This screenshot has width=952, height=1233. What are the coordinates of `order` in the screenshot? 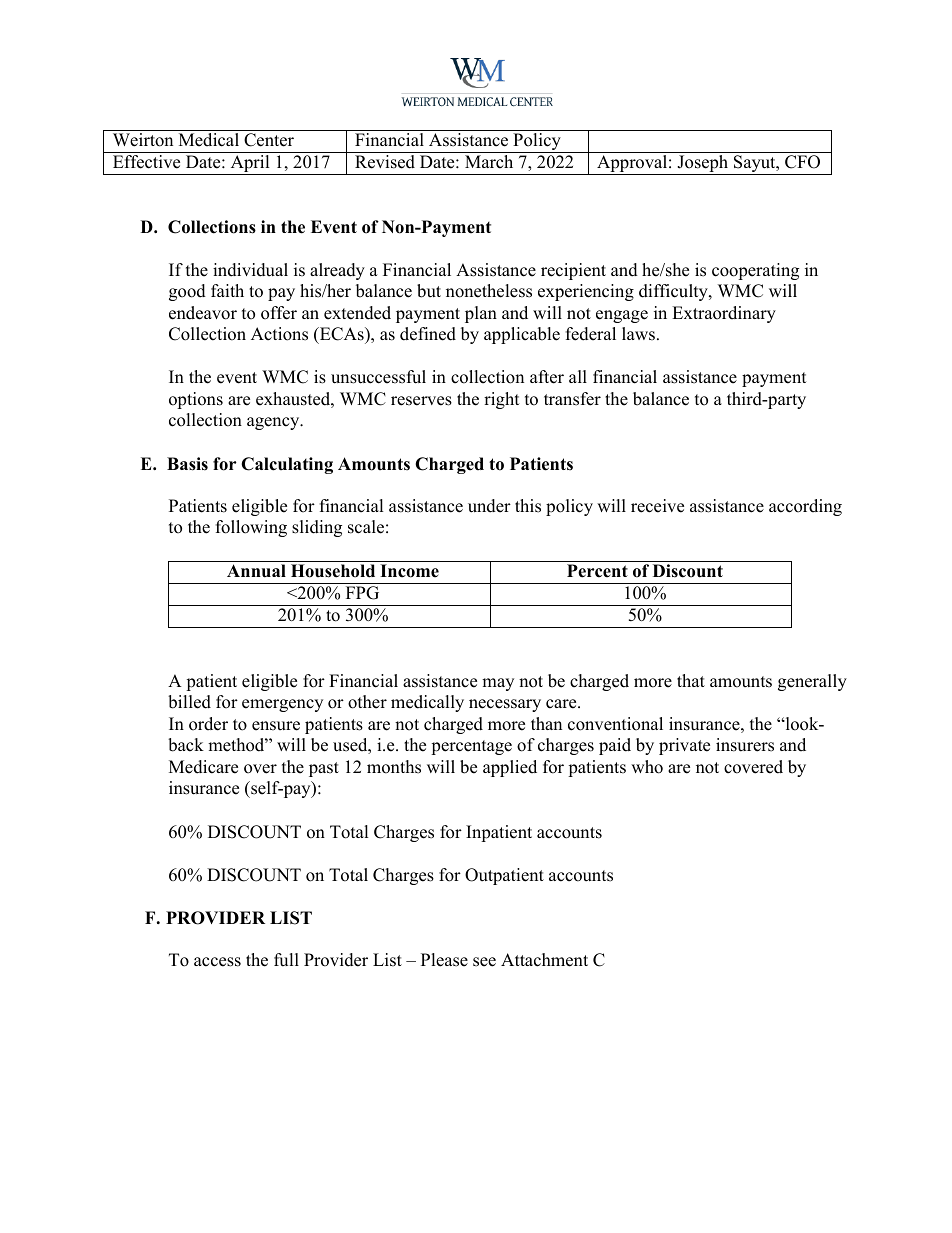 It's located at (208, 724).
